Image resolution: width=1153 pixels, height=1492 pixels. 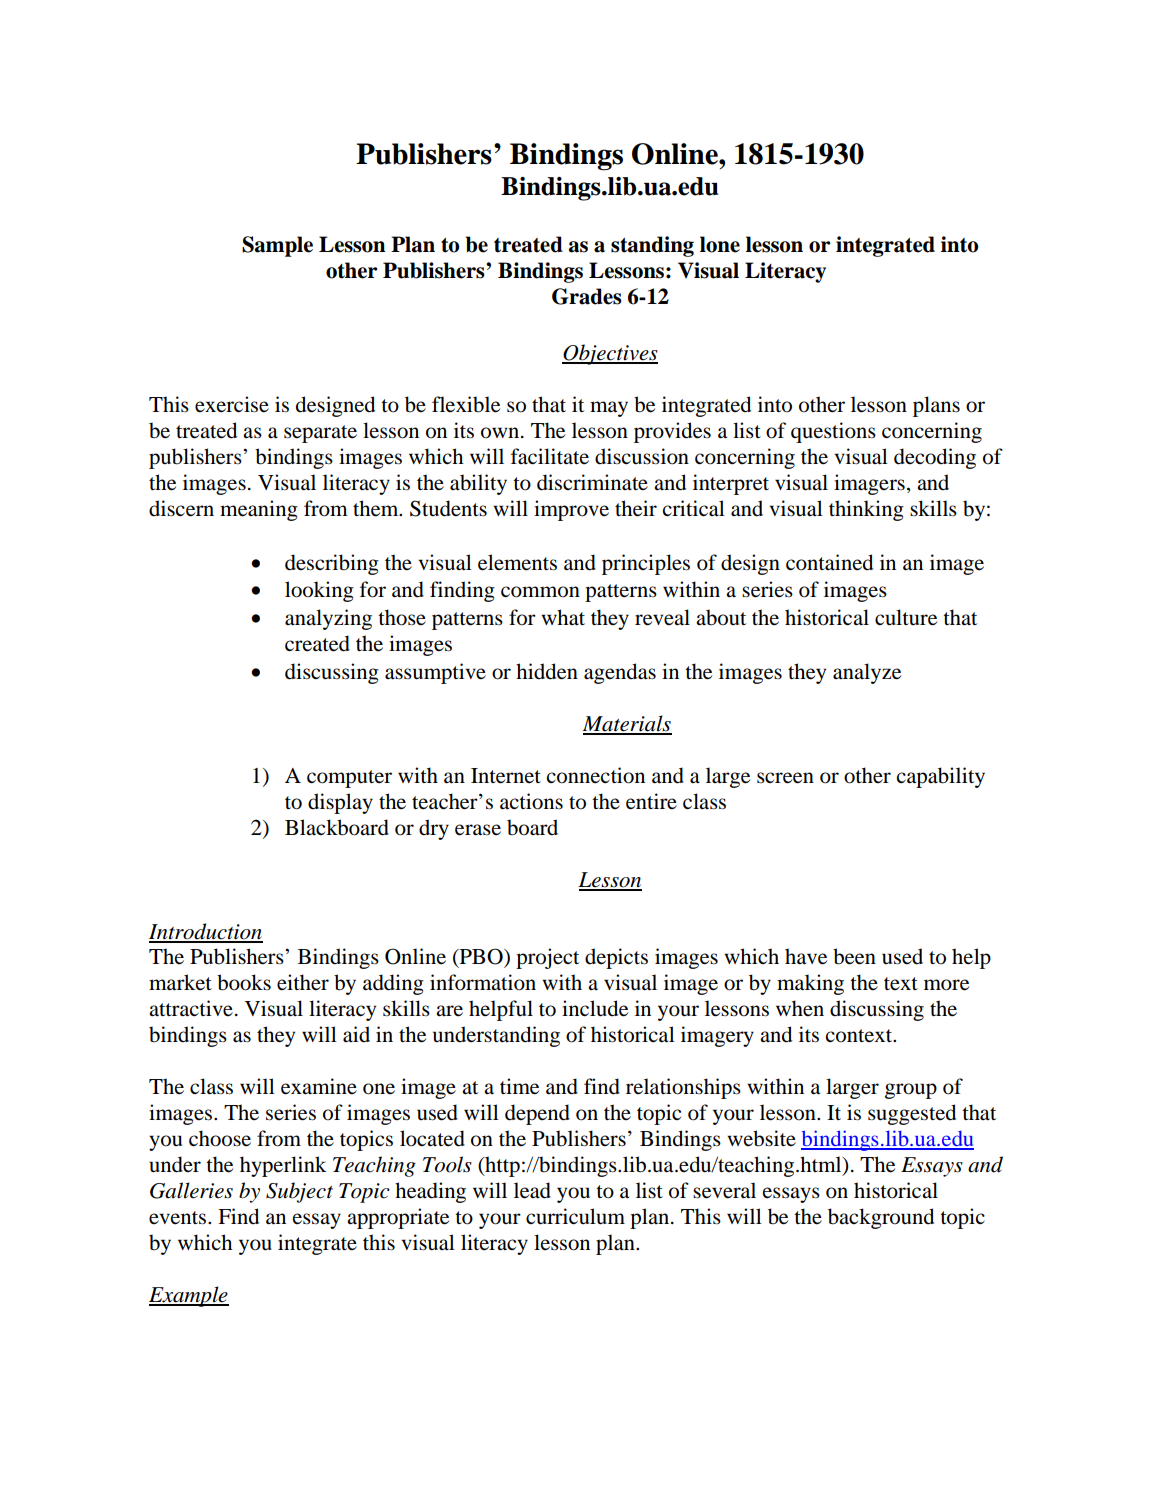 What do you see at coordinates (595, 775) in the document?
I see `connection` at bounding box center [595, 775].
